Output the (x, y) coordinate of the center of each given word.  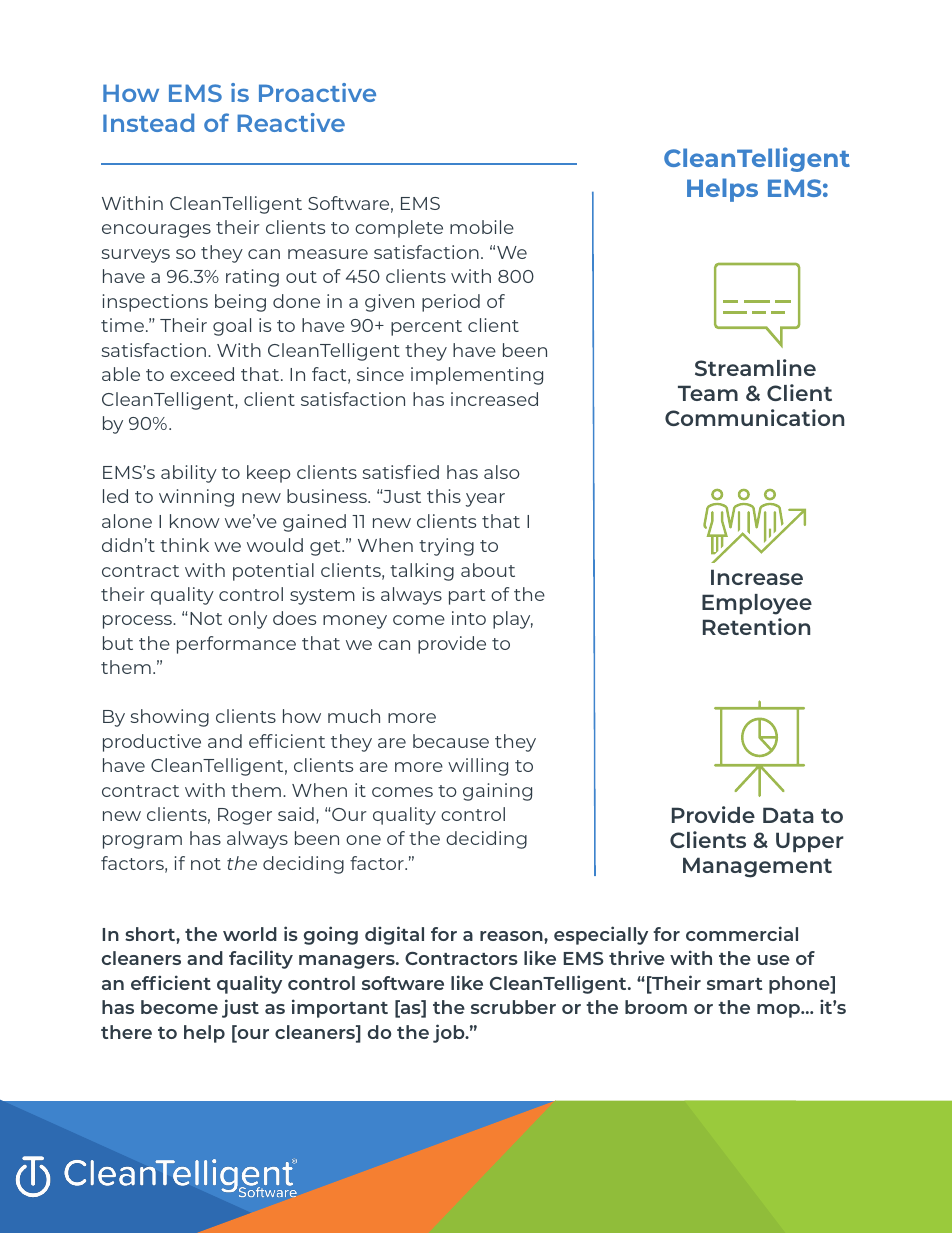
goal (232, 327)
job (450, 1033)
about (488, 570)
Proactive (317, 92)
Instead (148, 122)
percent (426, 328)
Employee (757, 604)
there (126, 1032)
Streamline (755, 367)
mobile (482, 227)
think (184, 545)
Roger (245, 816)
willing (478, 767)
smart (735, 984)
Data (788, 815)
